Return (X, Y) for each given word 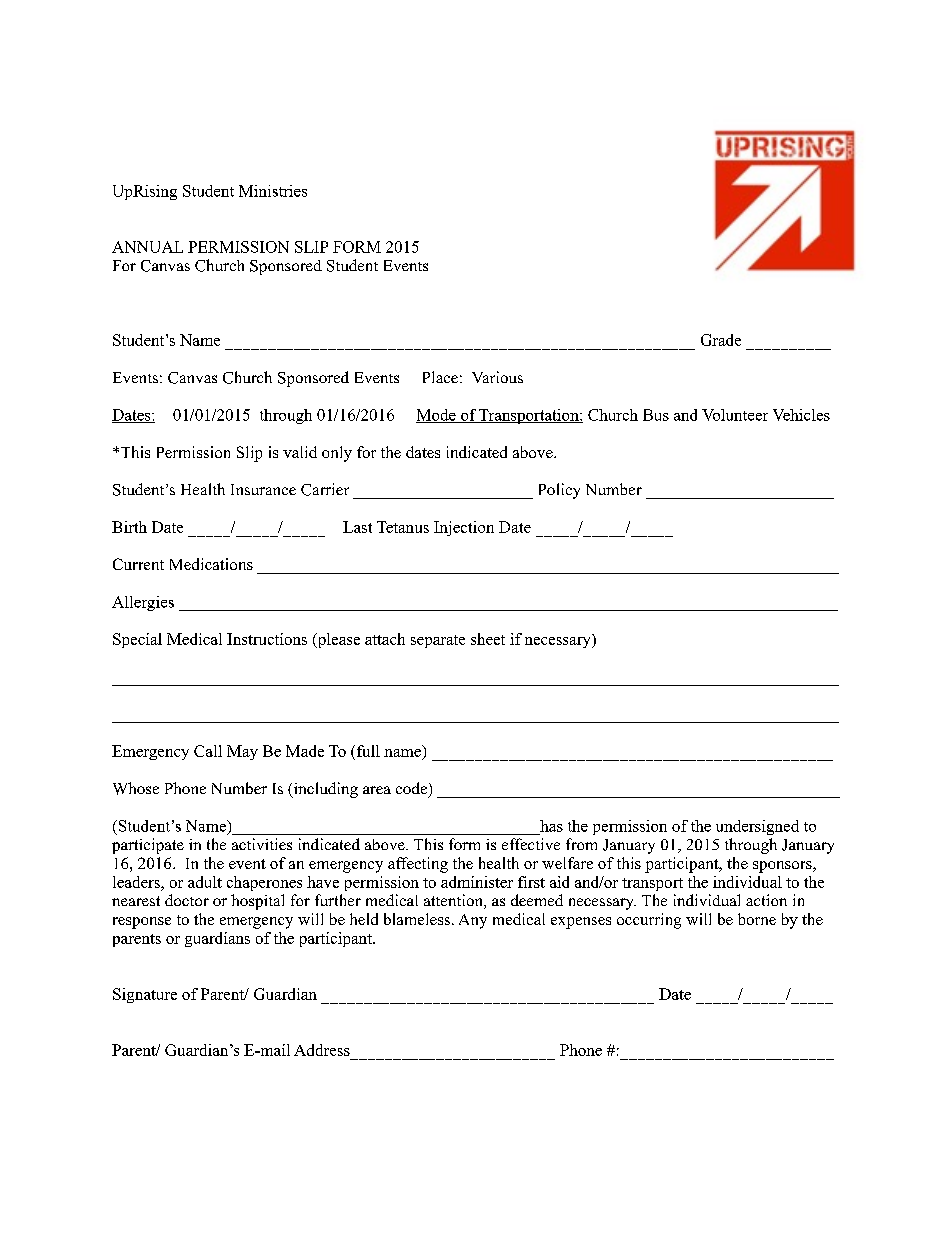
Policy (559, 491)
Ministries (273, 191)
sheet (488, 639)
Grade (721, 340)
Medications (211, 564)
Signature (145, 995)
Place (440, 377)
